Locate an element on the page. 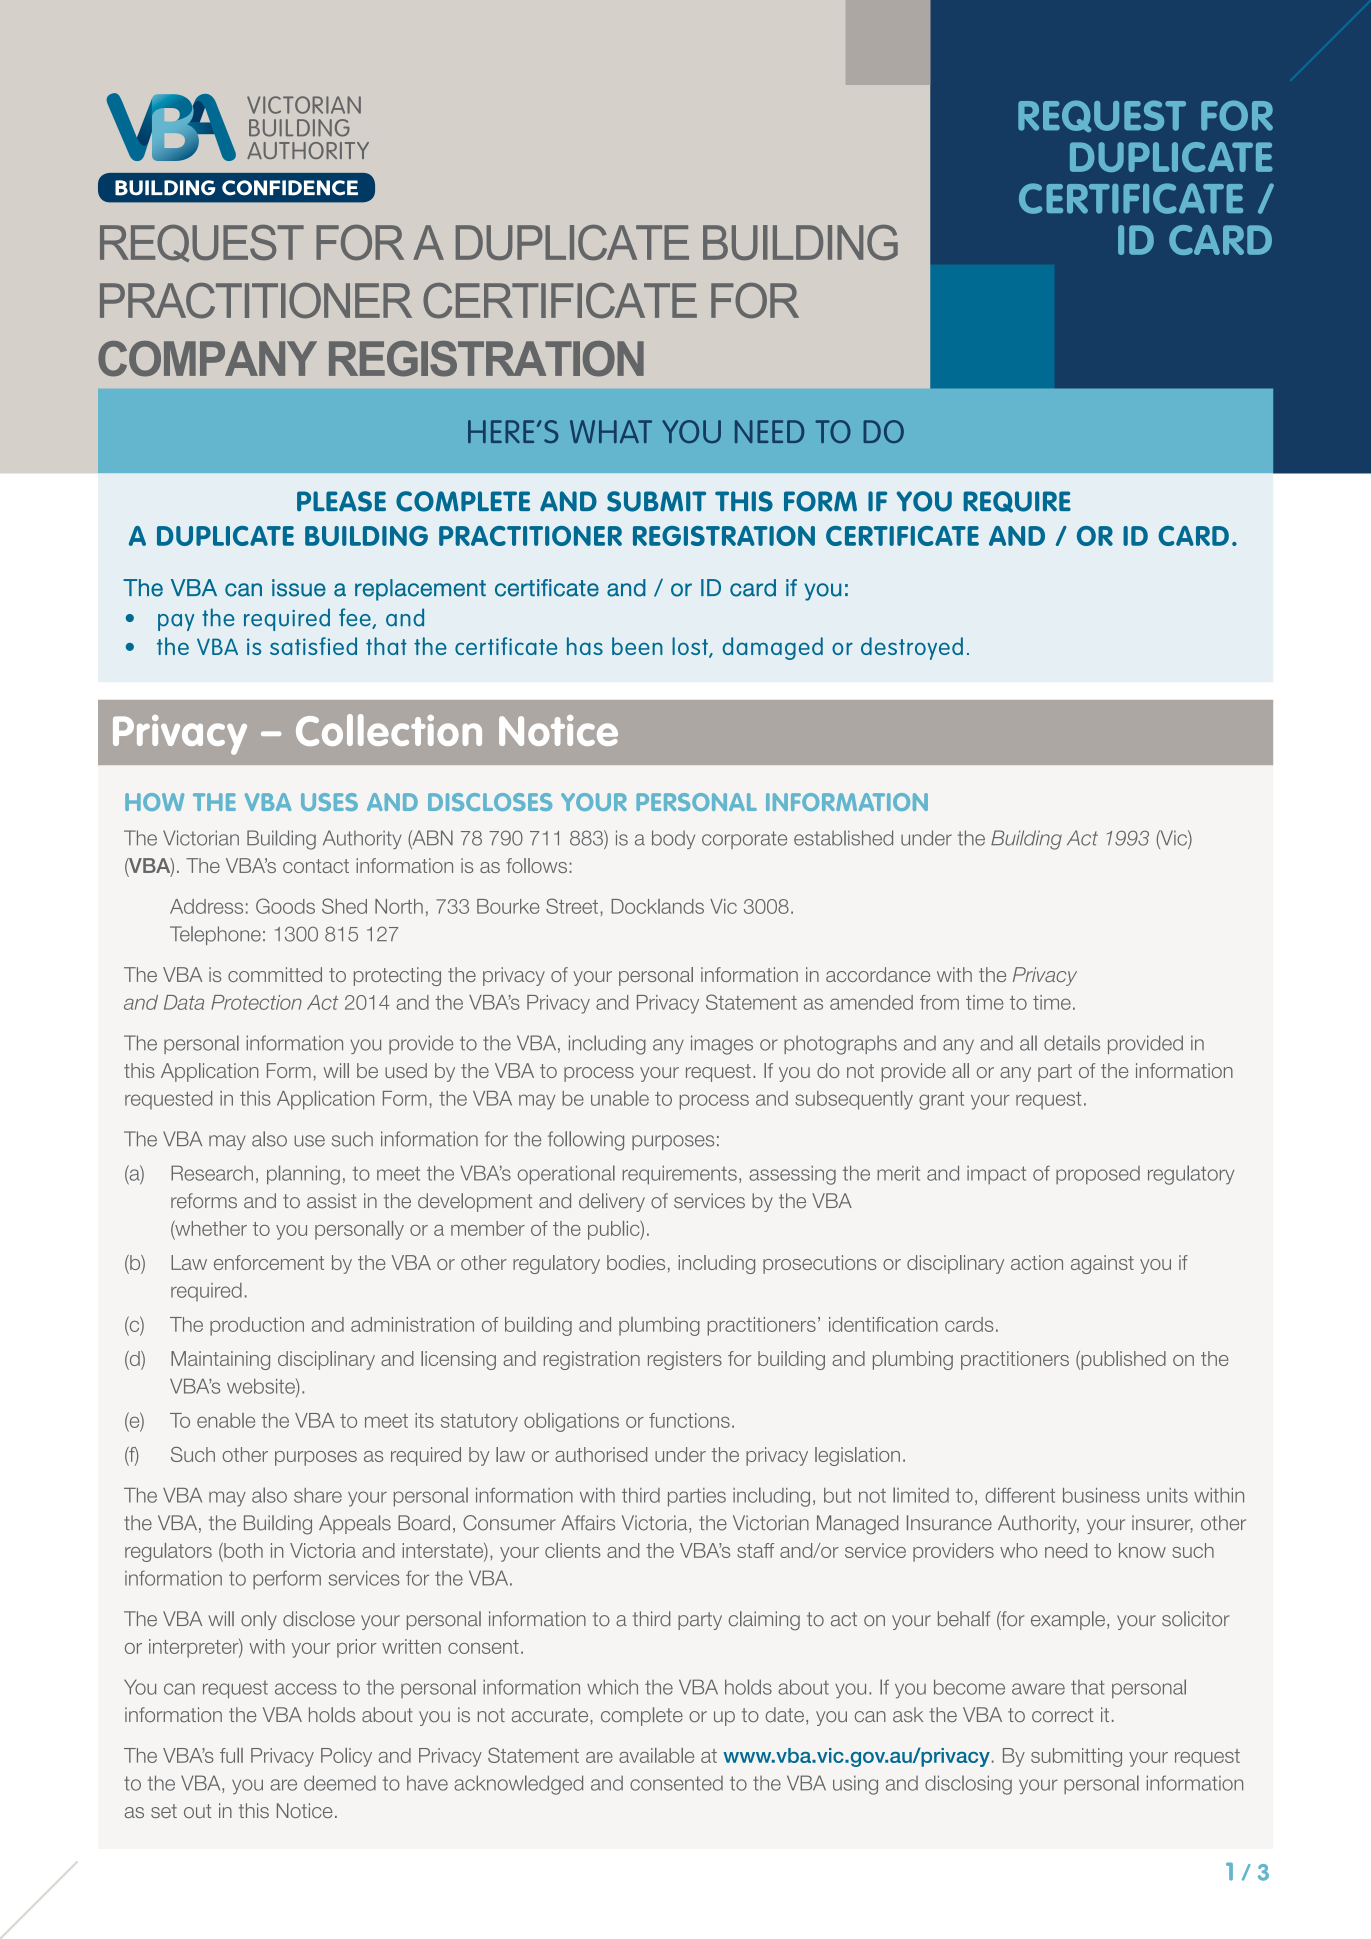 Image resolution: width=1371 pixels, height=1939 pixels. against is located at coordinates (1102, 1264).
